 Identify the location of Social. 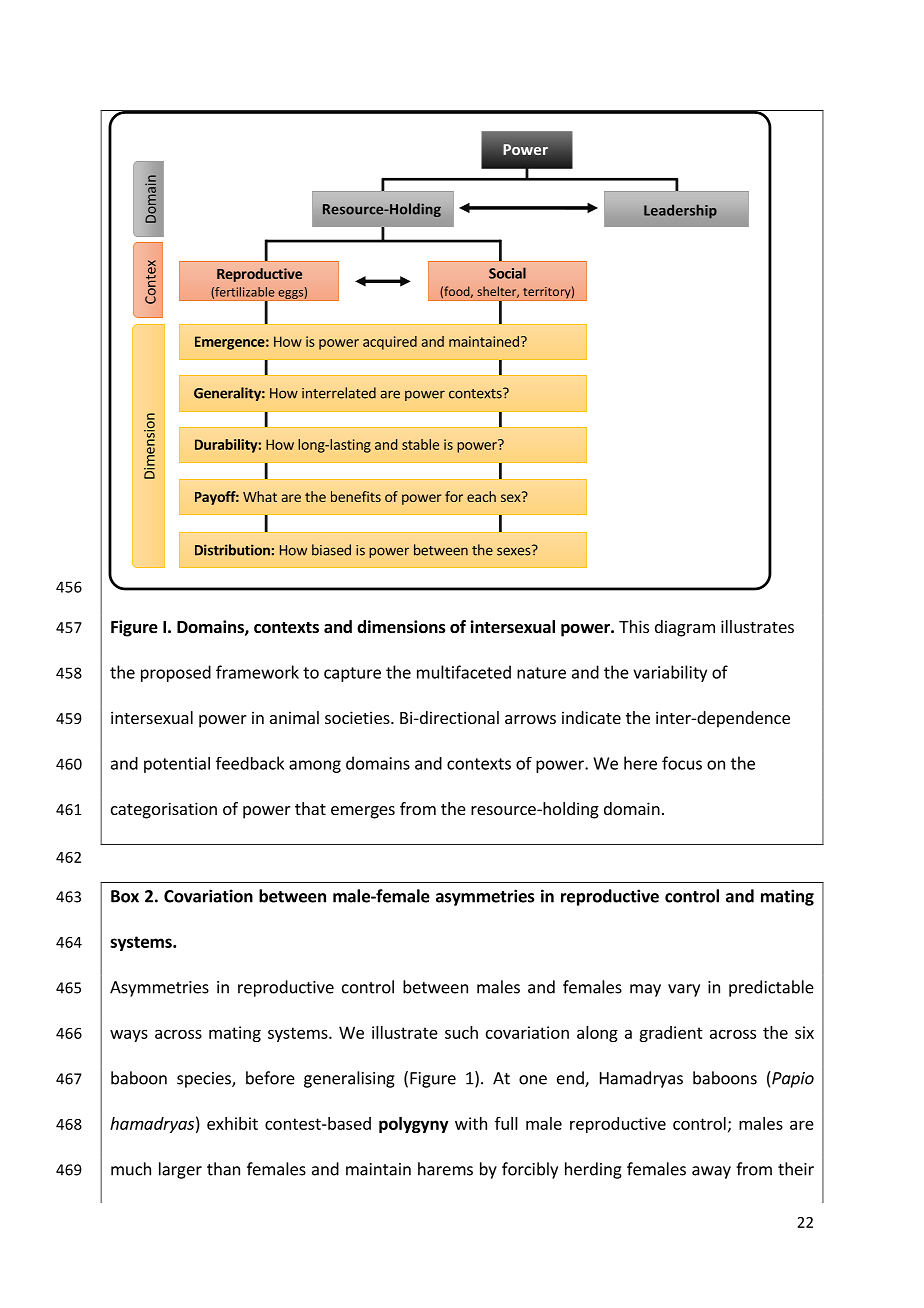
(507, 273).
